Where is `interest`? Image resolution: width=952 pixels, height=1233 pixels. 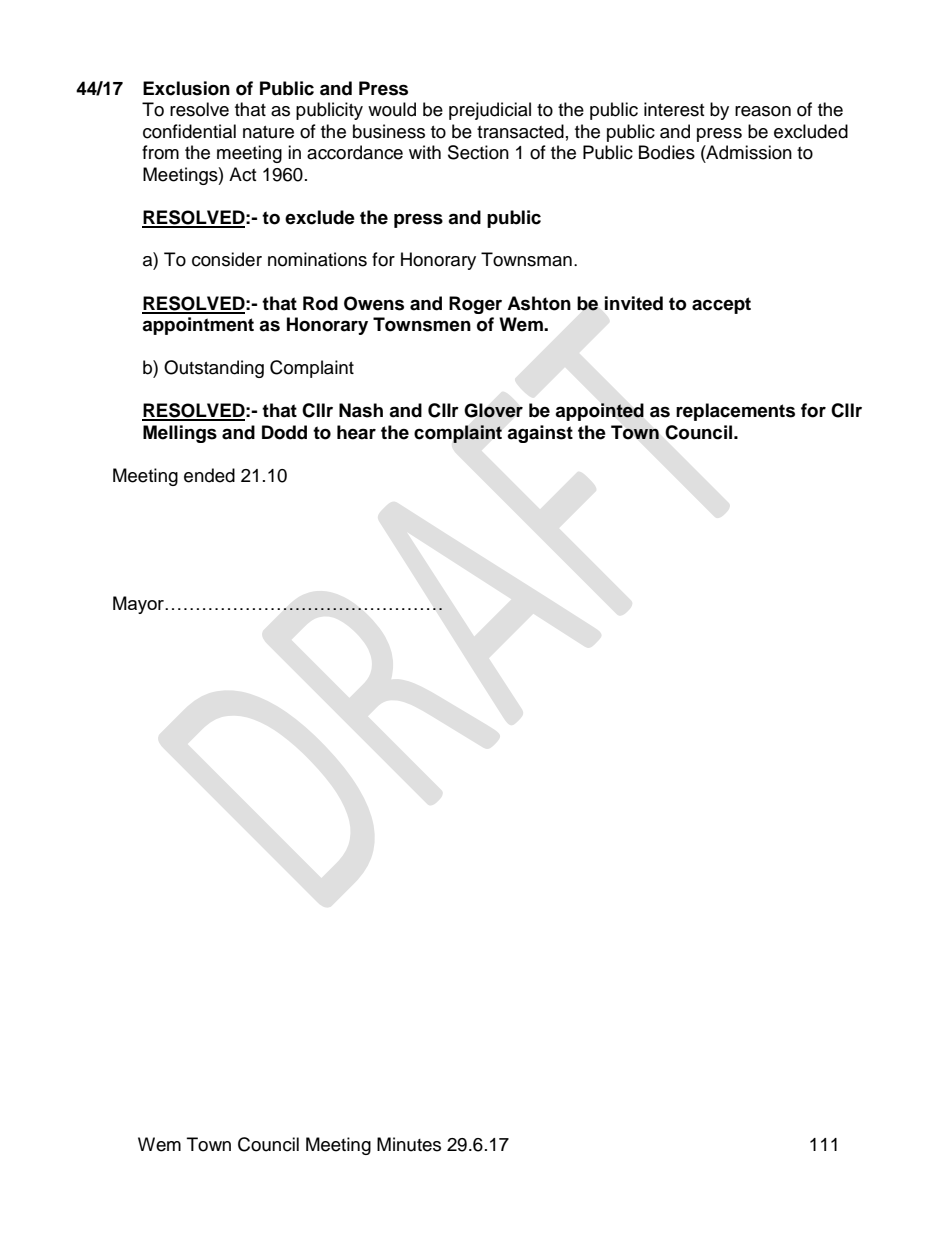 interest is located at coordinates (674, 109).
